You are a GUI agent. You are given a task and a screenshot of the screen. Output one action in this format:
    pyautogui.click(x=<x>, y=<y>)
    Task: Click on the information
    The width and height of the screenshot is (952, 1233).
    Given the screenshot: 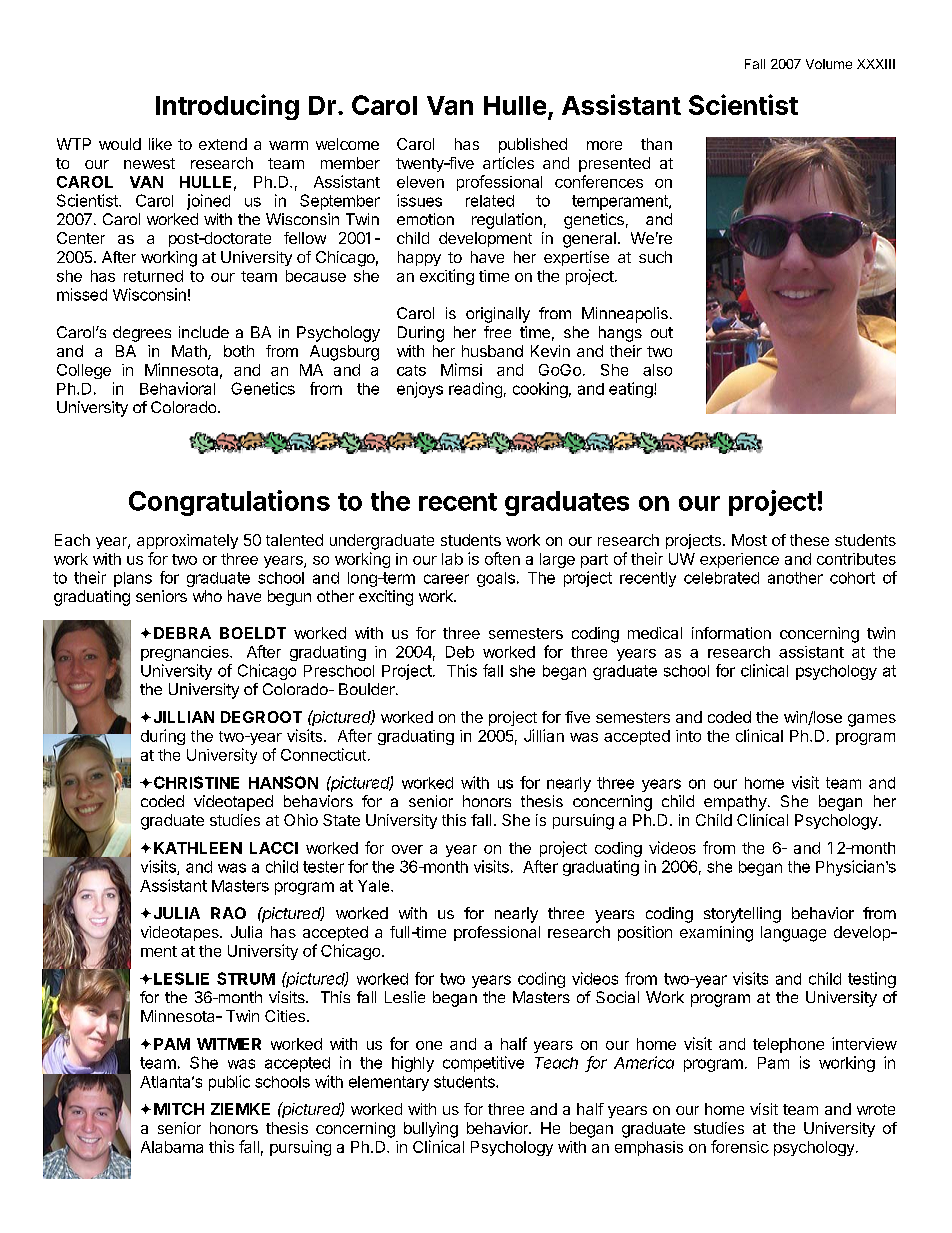 What is the action you would take?
    pyautogui.click(x=731, y=633)
